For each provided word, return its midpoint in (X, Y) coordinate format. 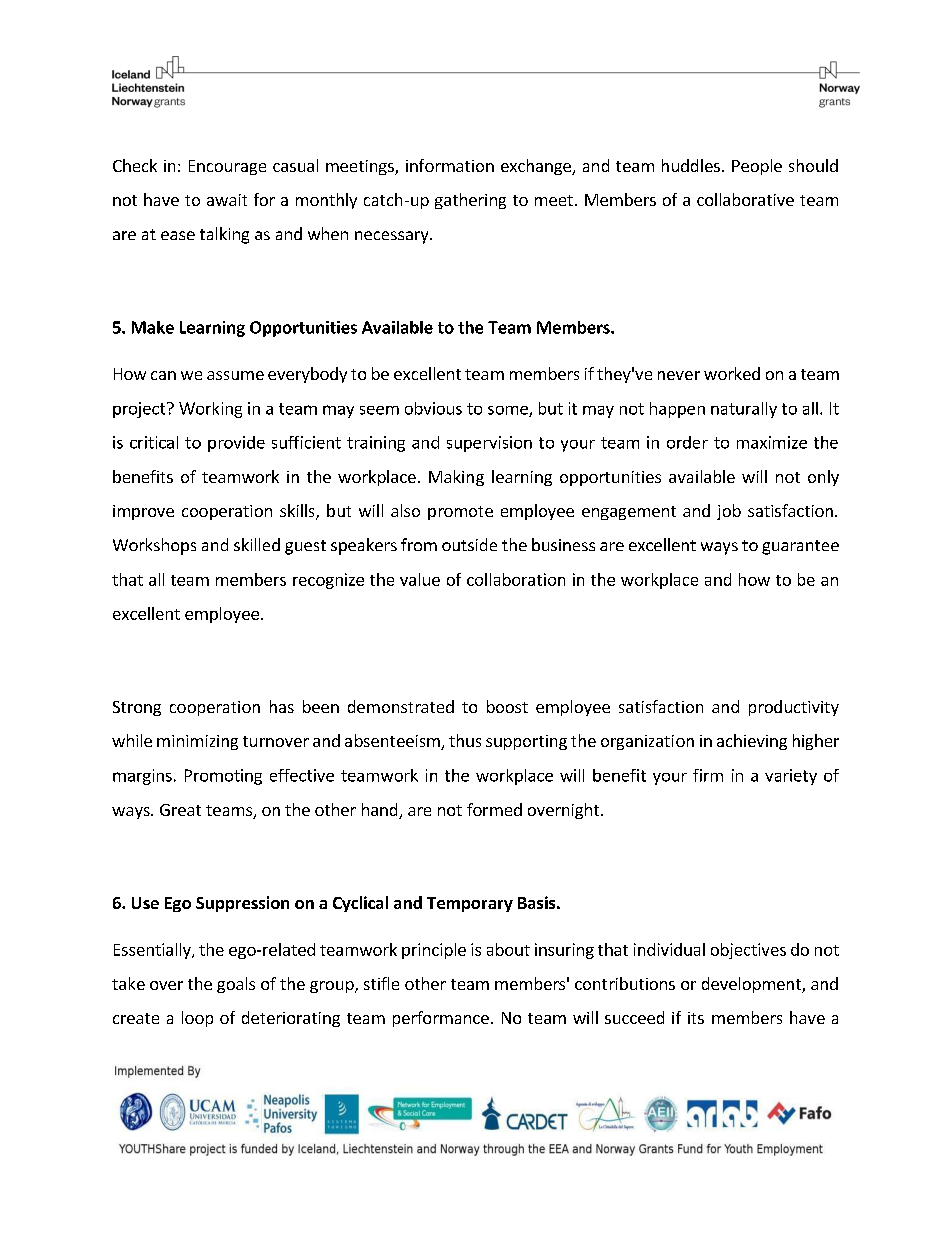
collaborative (745, 199)
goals (236, 985)
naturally (744, 410)
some (509, 411)
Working (210, 410)
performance (441, 1019)
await (227, 200)
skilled (257, 544)
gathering (470, 201)
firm (708, 775)
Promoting (223, 777)
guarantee (800, 547)
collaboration (516, 579)
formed (494, 809)
